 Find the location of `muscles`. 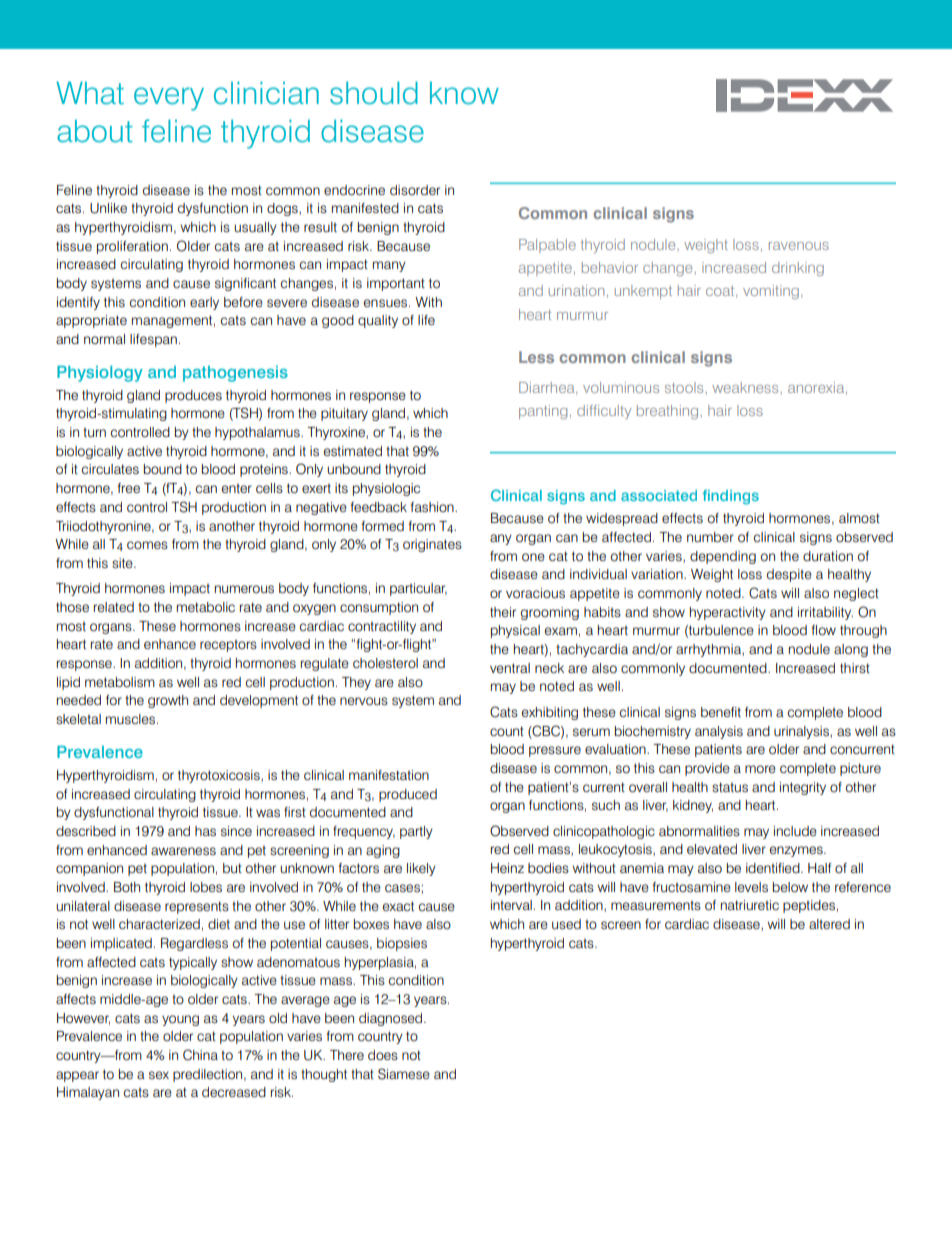

muscles is located at coordinates (132, 719).
